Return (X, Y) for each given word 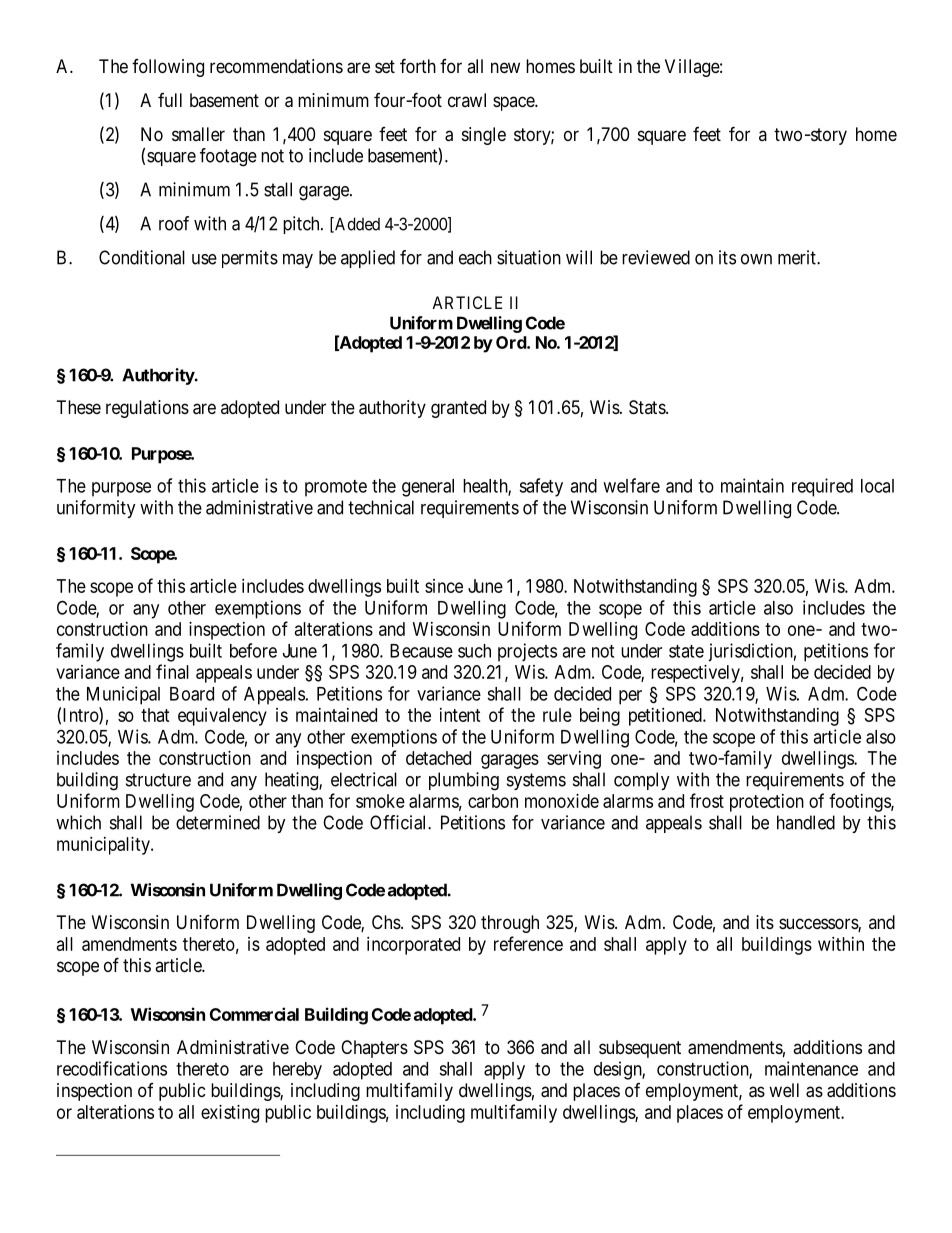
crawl (467, 100)
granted (458, 409)
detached (438, 758)
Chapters (374, 1049)
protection (767, 803)
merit (798, 257)
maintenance (811, 1068)
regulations (147, 409)
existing (230, 1114)
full (170, 100)
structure (158, 780)
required (822, 487)
